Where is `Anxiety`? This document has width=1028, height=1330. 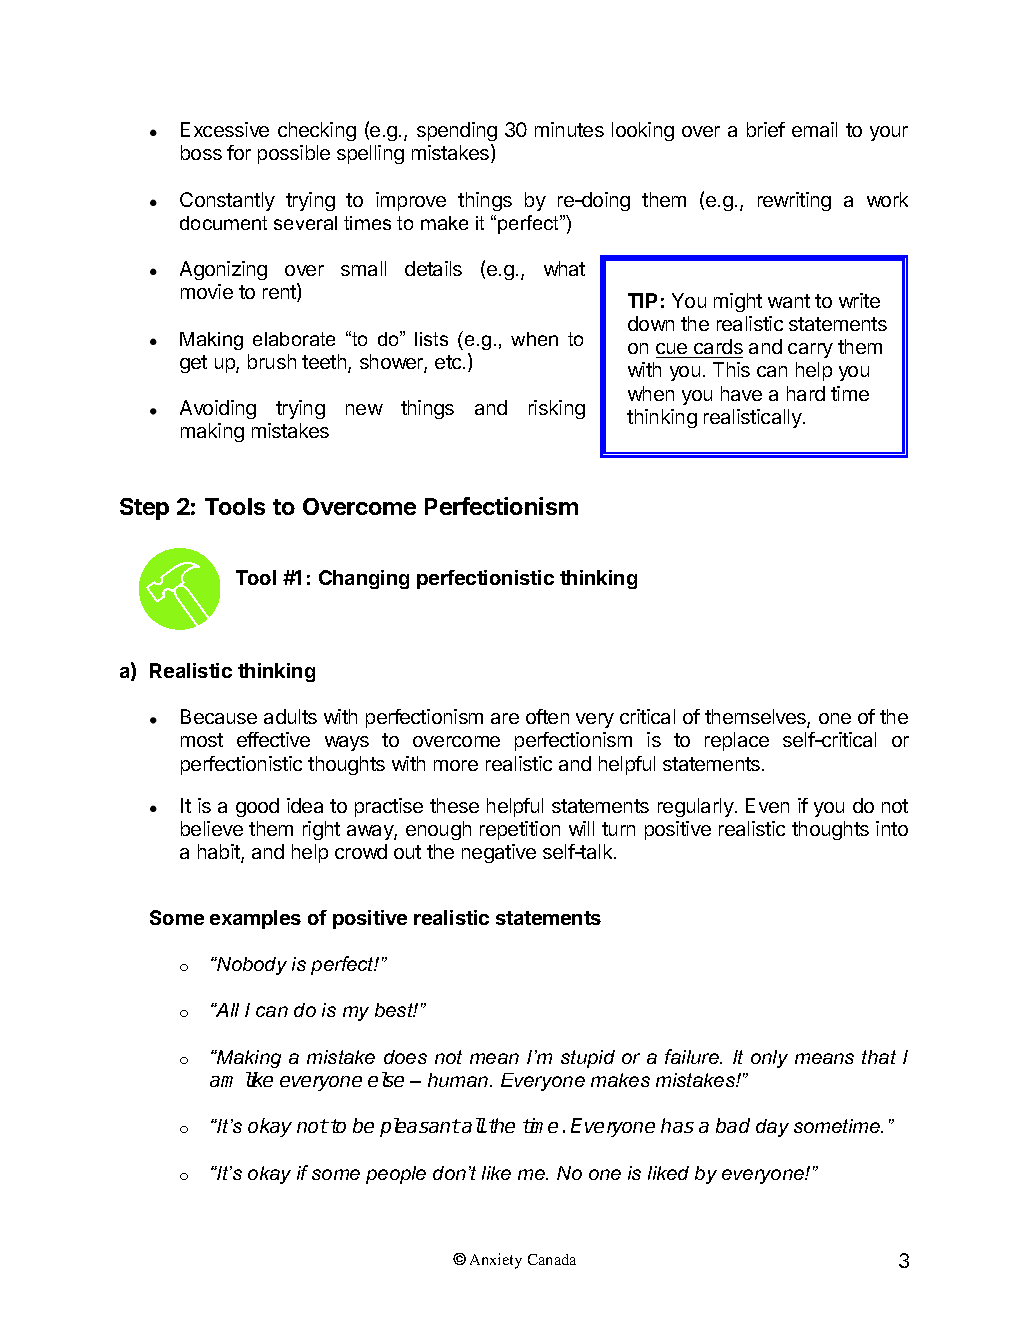
Anxiety is located at coordinates (496, 1261).
